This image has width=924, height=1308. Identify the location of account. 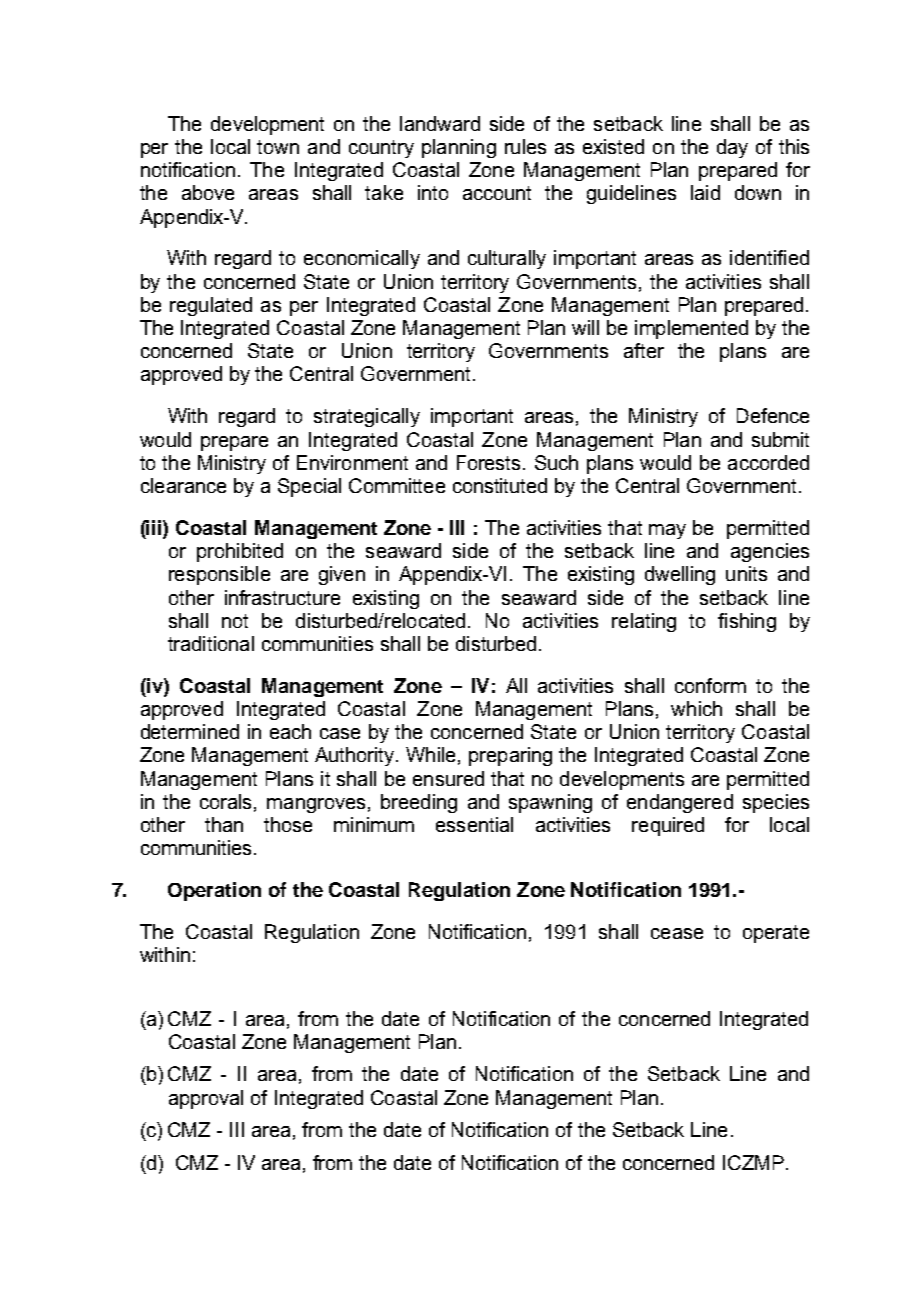
(497, 193).
